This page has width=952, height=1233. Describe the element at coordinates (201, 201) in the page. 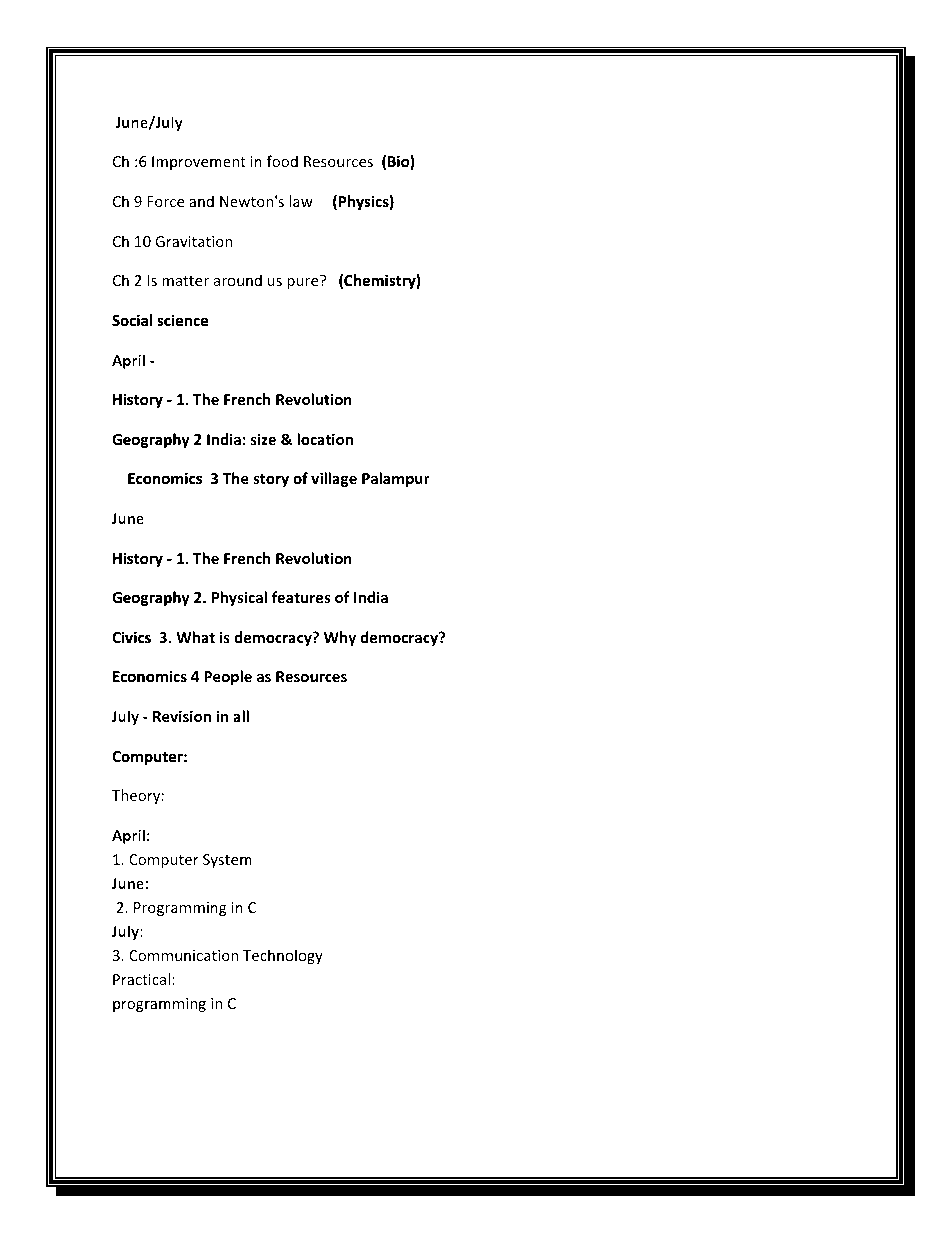

I see `and` at that location.
